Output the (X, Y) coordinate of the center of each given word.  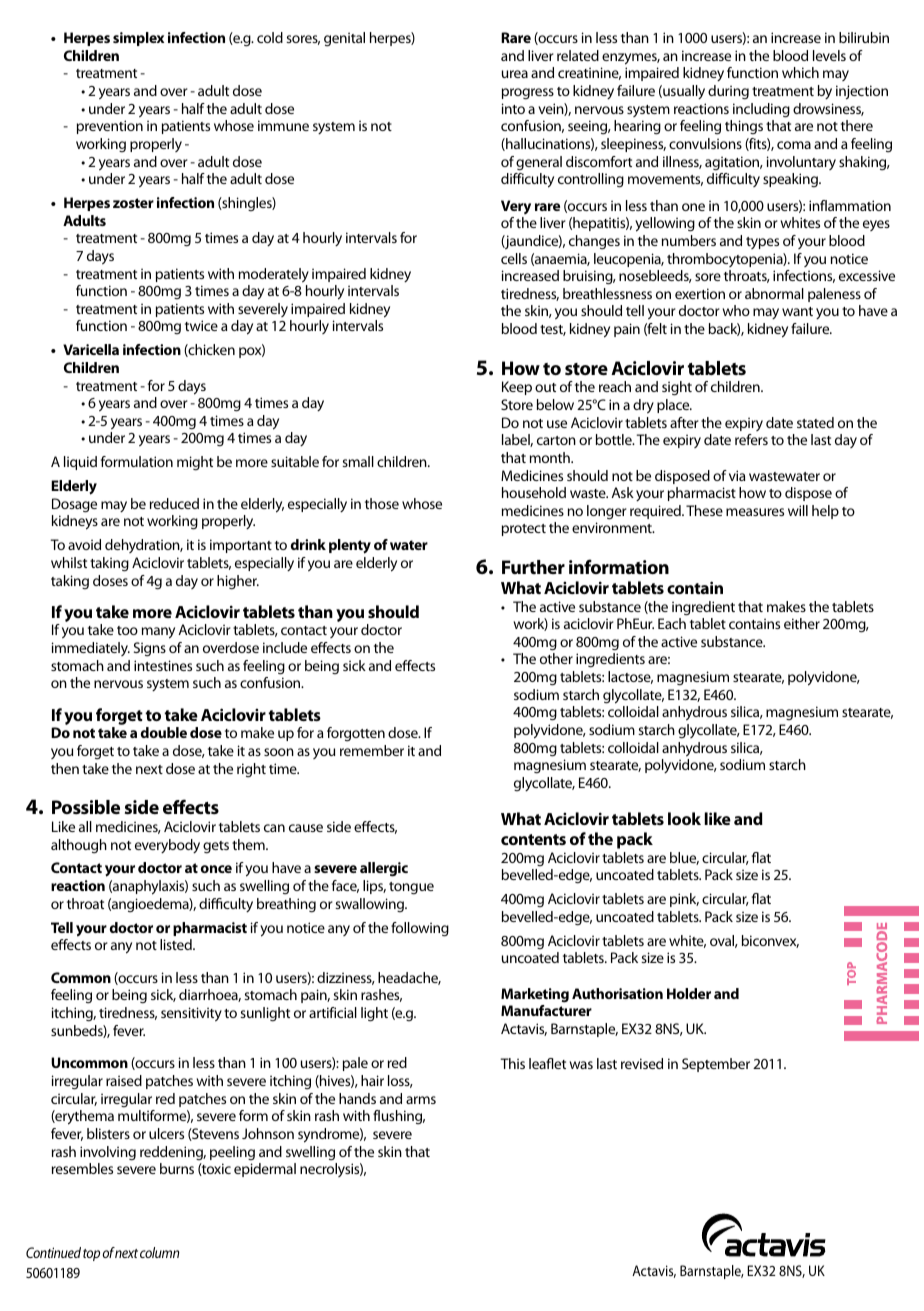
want (797, 311)
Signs (150, 649)
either (802, 623)
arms (421, 1100)
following (420, 929)
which (800, 72)
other (556, 658)
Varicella (91, 349)
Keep (517, 388)
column (160, 1252)
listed (177, 944)
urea (515, 74)
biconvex (770, 941)
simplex (138, 39)
